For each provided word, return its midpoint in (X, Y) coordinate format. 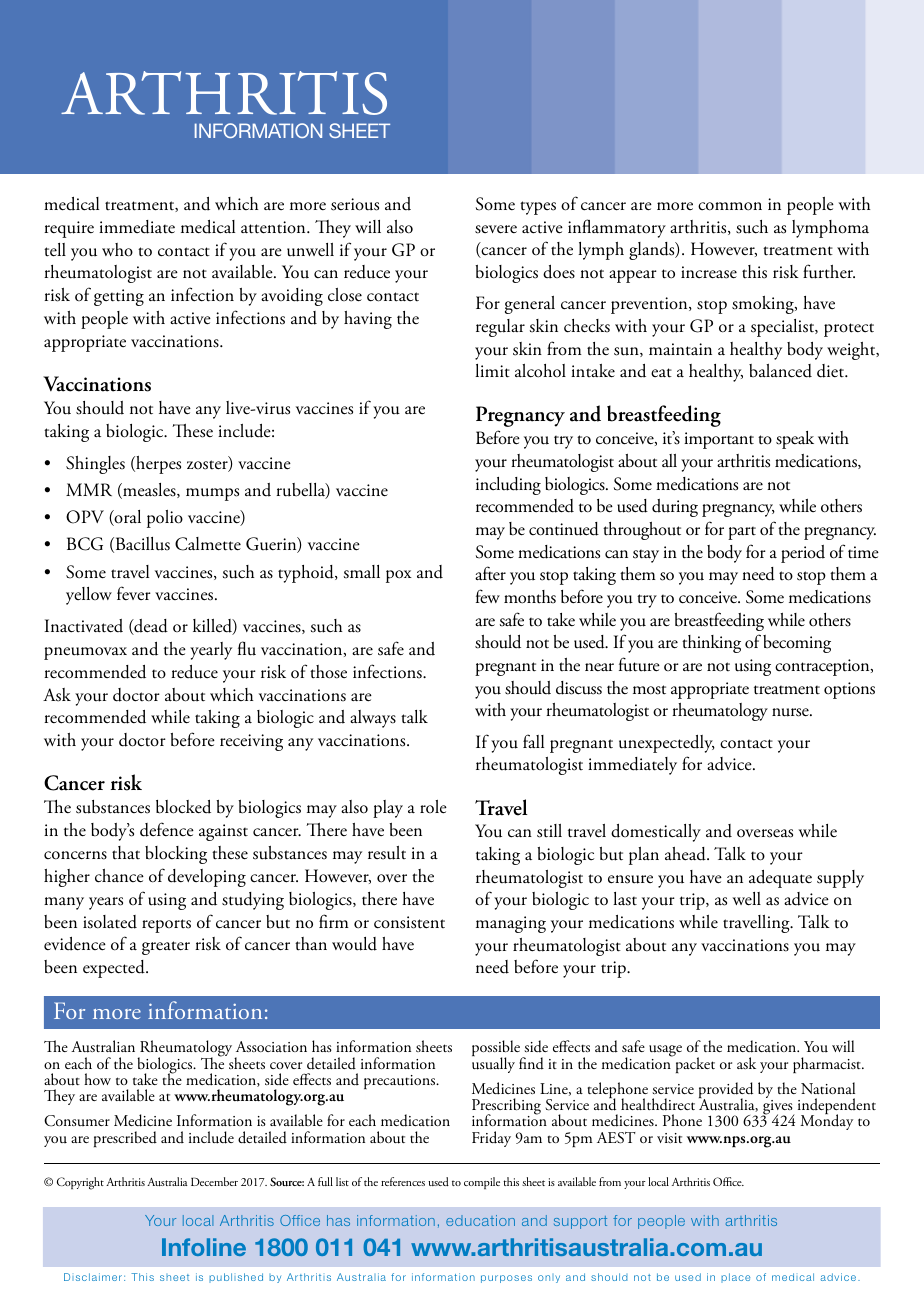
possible (497, 1049)
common (730, 206)
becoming (797, 644)
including (508, 486)
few (488, 596)
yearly (211, 651)
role (433, 807)
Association (271, 1046)
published (236, 1278)
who (117, 250)
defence (167, 829)
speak (795, 440)
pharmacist (828, 1065)
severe (496, 229)
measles (149, 491)
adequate (780, 879)
